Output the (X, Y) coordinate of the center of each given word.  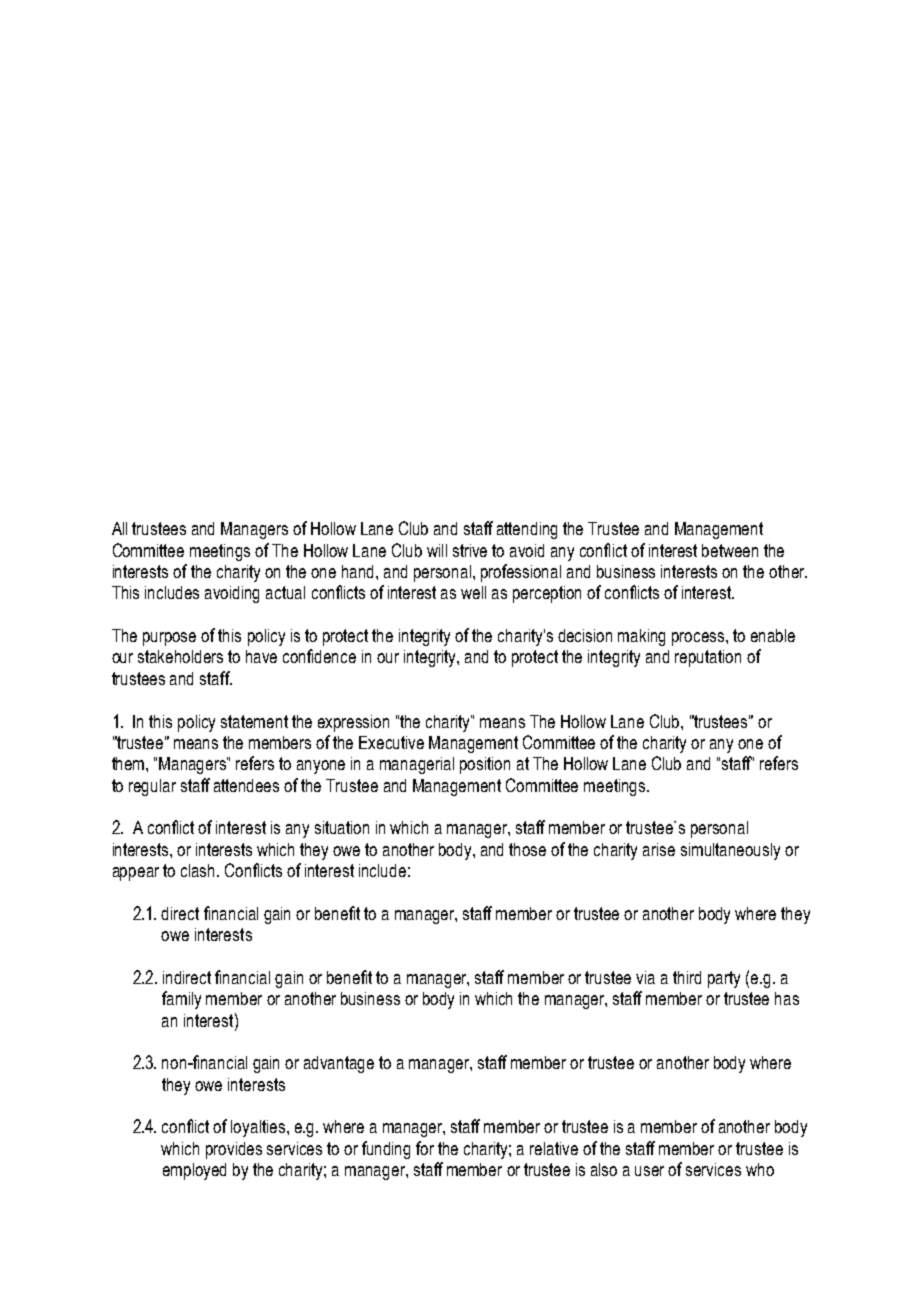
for (425, 1148)
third (687, 977)
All (119, 528)
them (129, 763)
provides (234, 1150)
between (730, 550)
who (760, 1169)
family (181, 1000)
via (645, 977)
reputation (708, 658)
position (485, 765)
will (437, 550)
